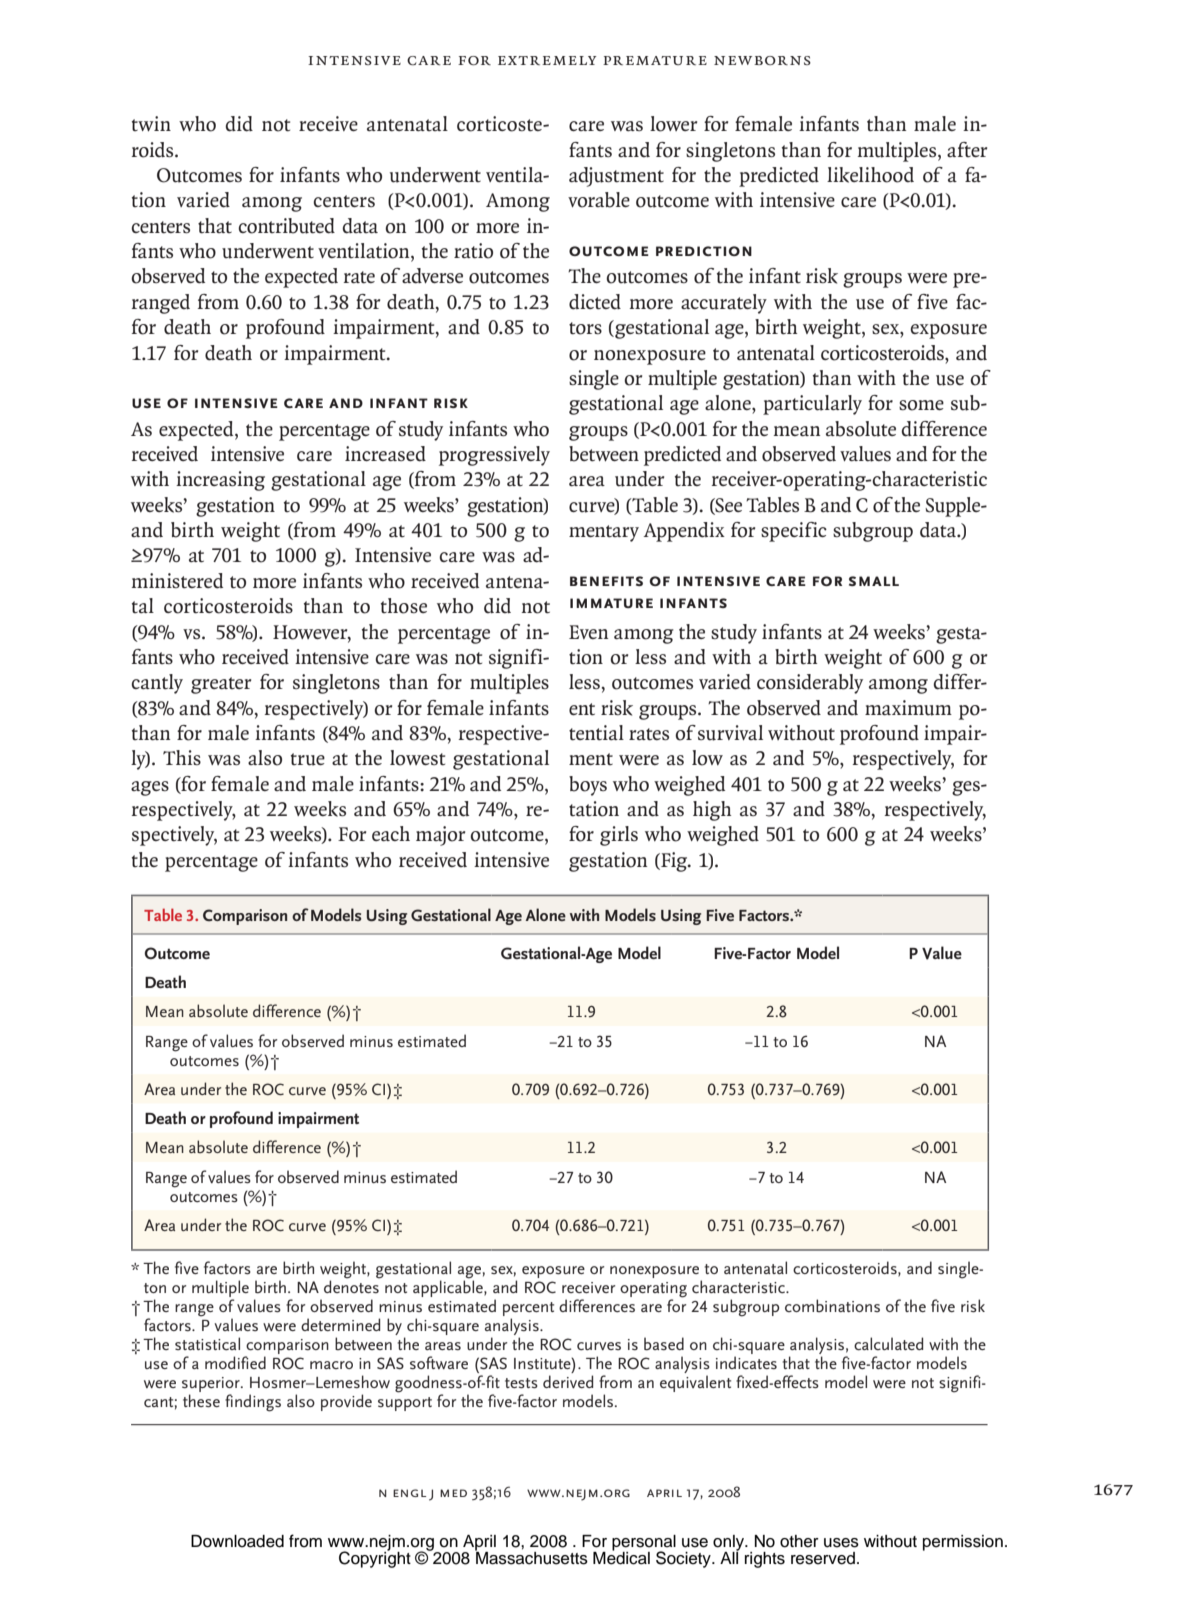 The width and height of the screenshot is (1199, 1598). I want to click on calculated, so click(888, 1343).
